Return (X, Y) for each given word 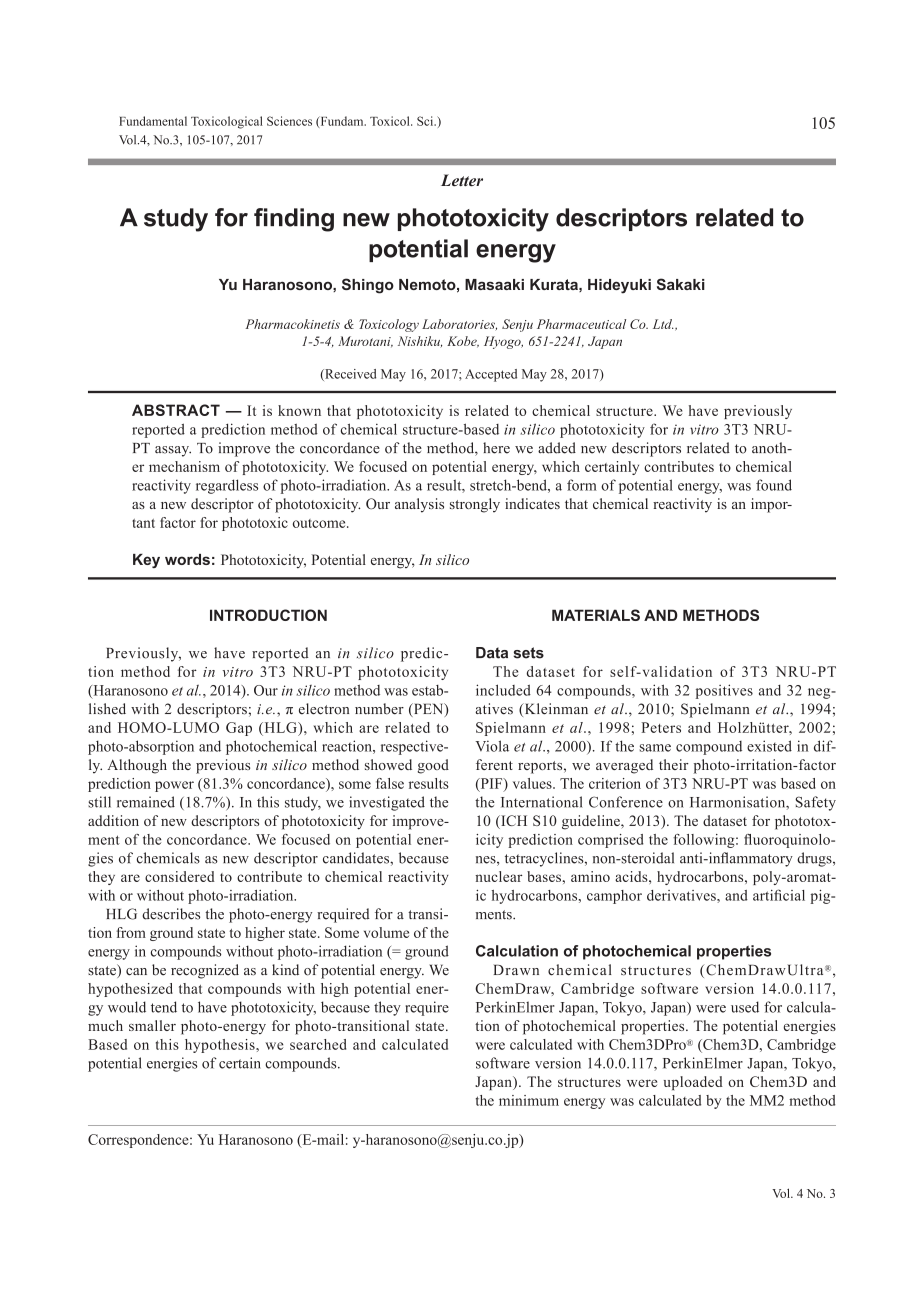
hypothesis (221, 1046)
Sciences (289, 121)
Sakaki (681, 284)
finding (294, 220)
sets (528, 653)
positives (724, 691)
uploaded (693, 1083)
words (187, 559)
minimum (529, 1100)
